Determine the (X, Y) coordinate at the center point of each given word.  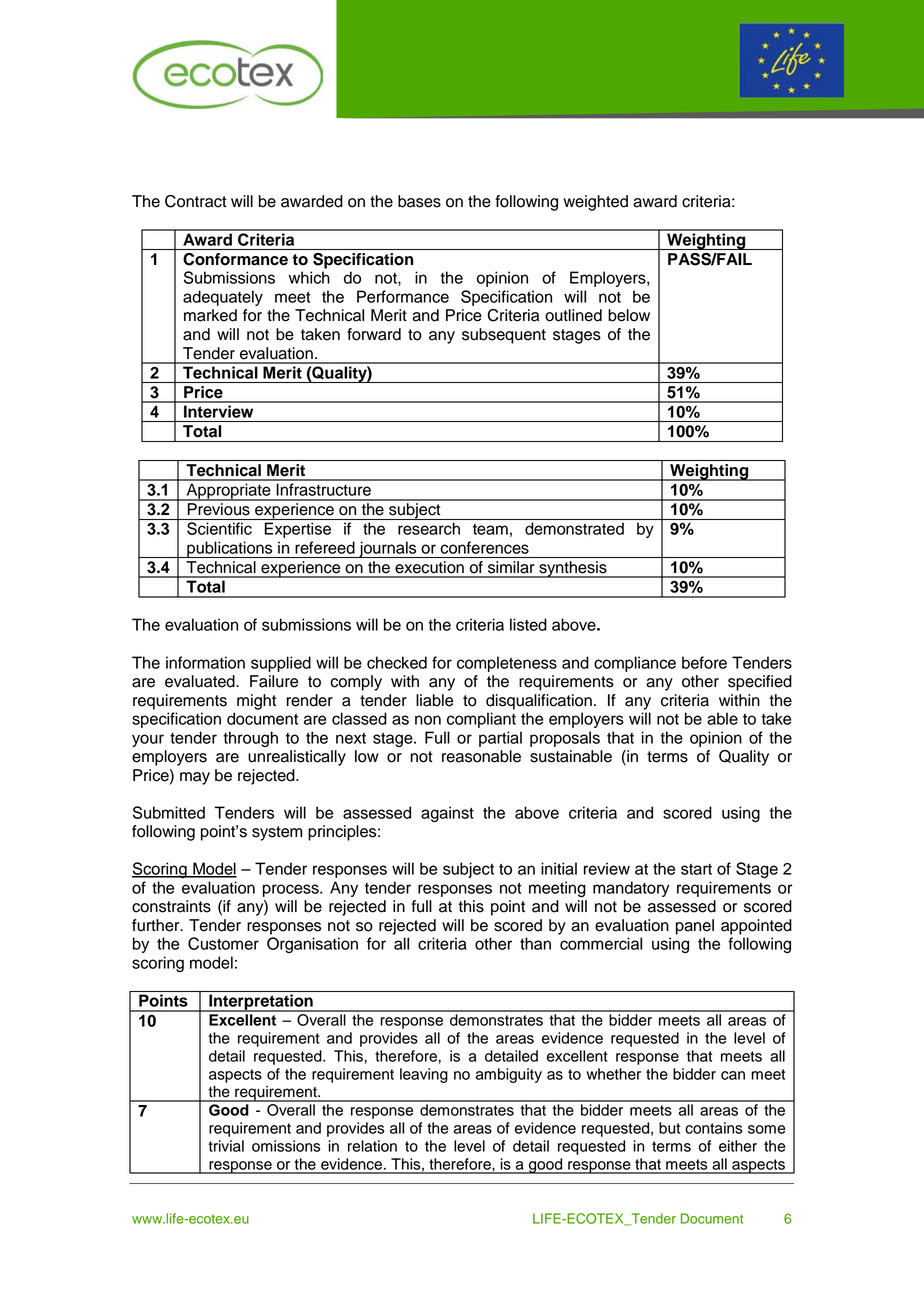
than (535, 943)
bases (419, 201)
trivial (226, 1146)
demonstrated (574, 528)
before (704, 662)
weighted (595, 203)
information (205, 662)
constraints (171, 906)
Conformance (235, 259)
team (490, 529)
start (696, 869)
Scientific (219, 528)
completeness (507, 664)
